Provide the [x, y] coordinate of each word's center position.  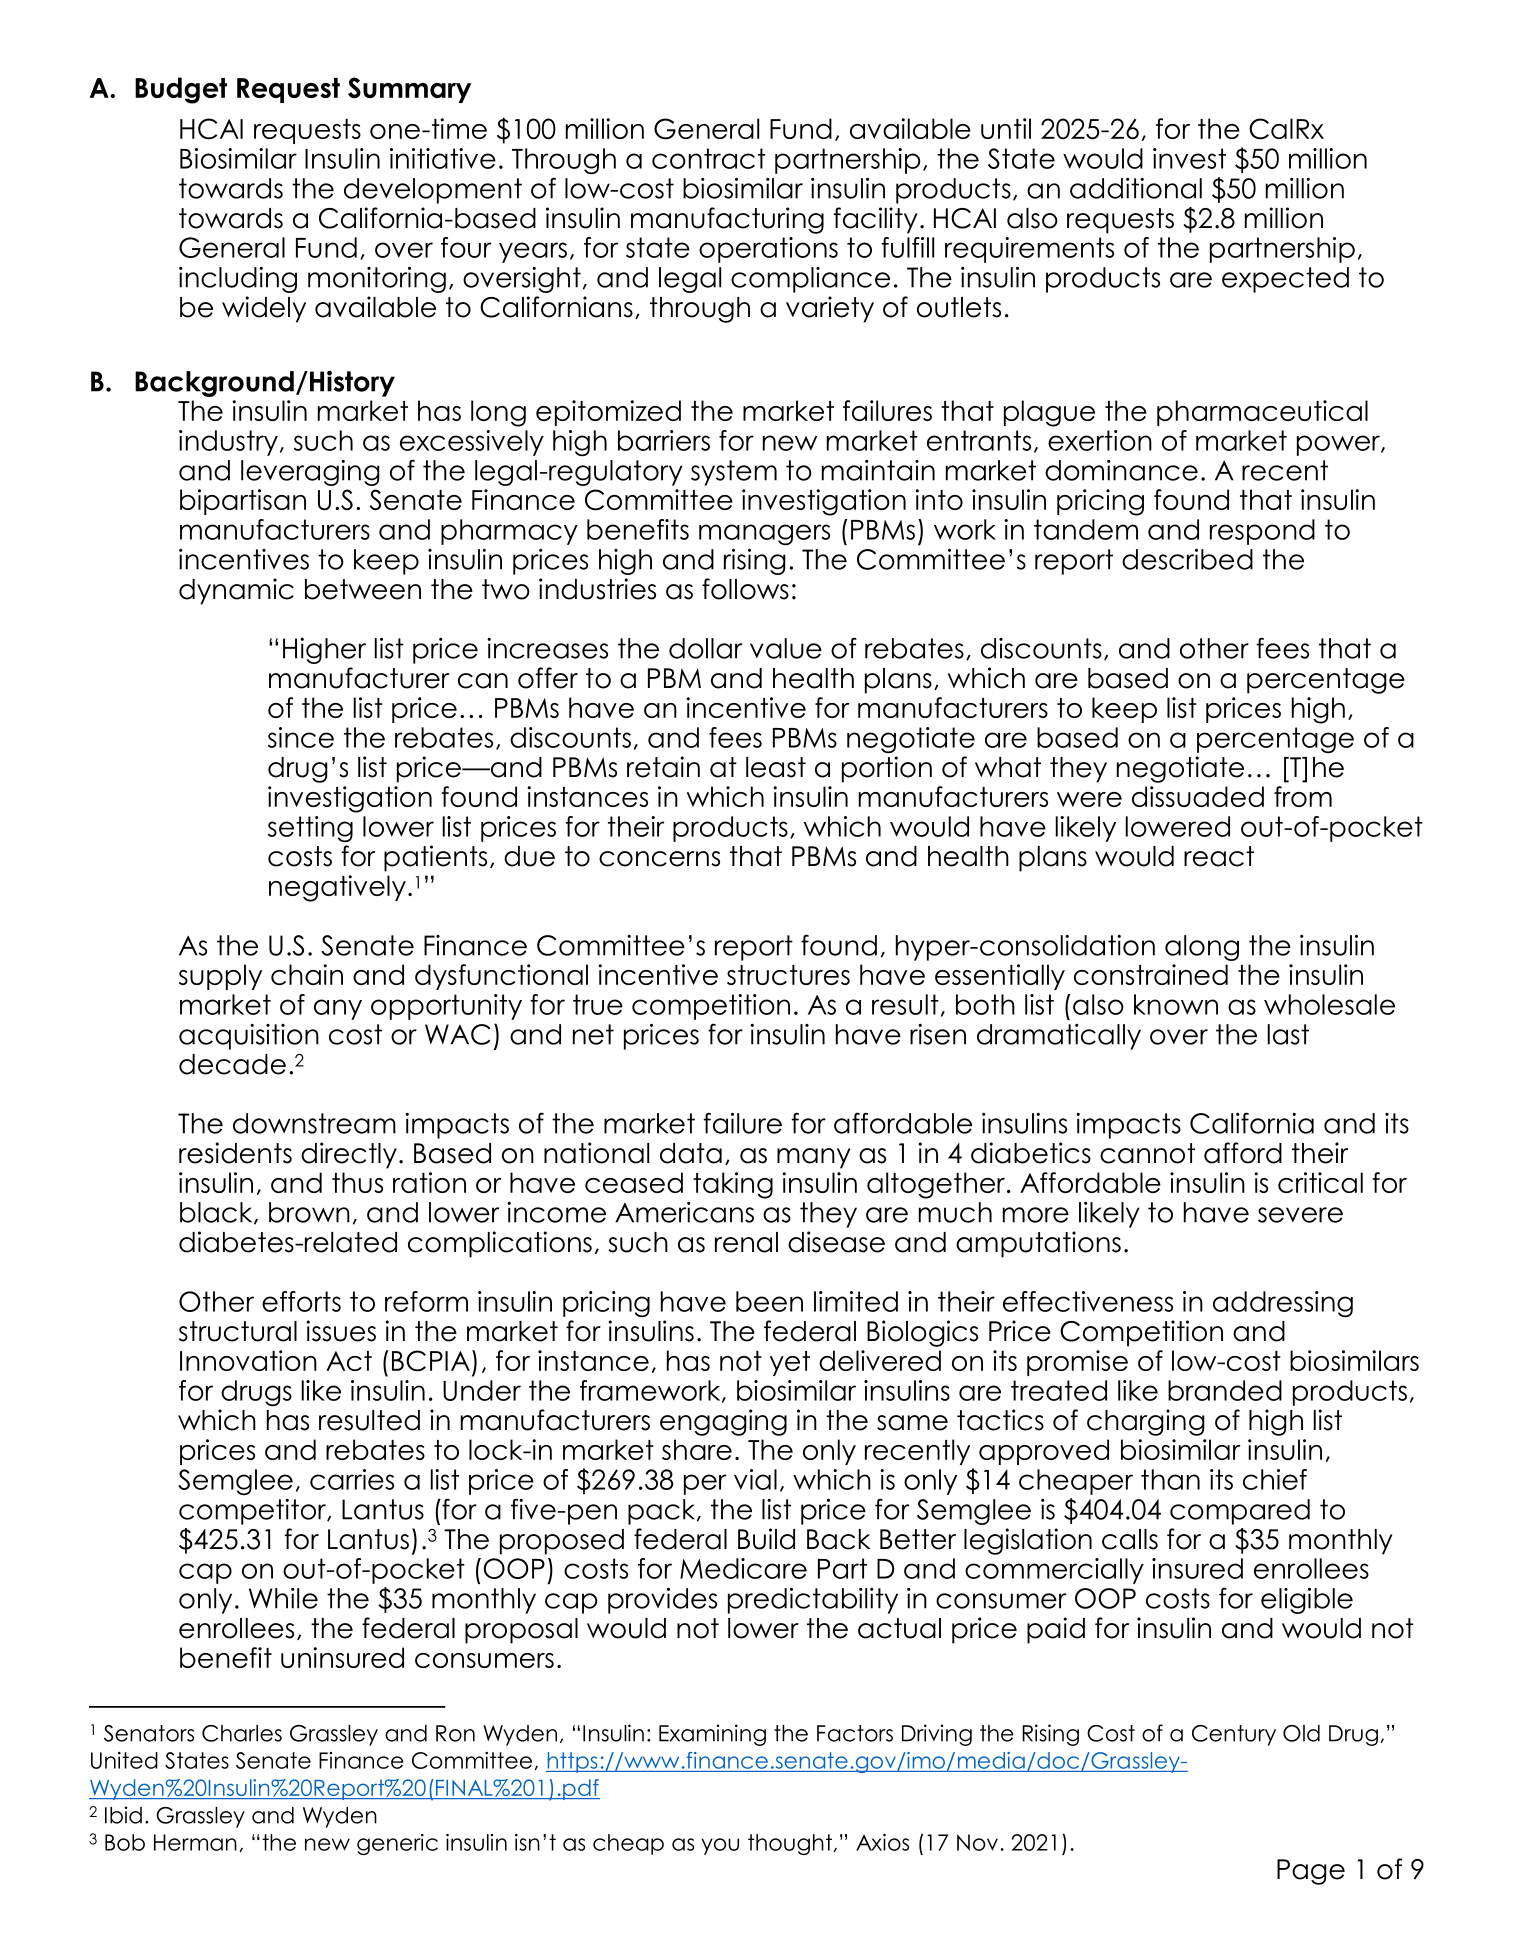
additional [1136, 188]
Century [1234, 1735]
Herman [195, 1842]
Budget [181, 90]
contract [709, 158]
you [720, 1846]
